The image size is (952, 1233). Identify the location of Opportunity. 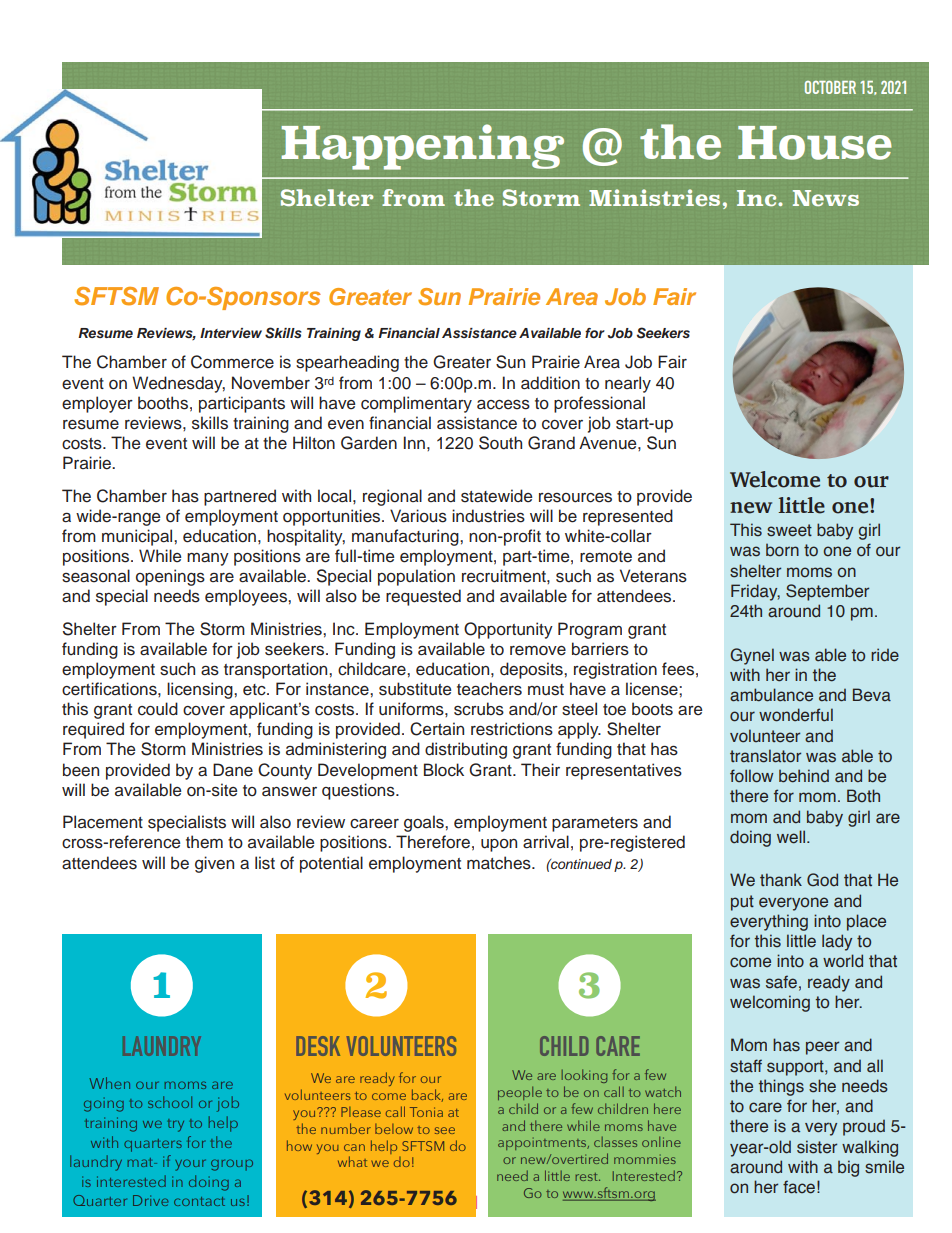
(508, 630).
